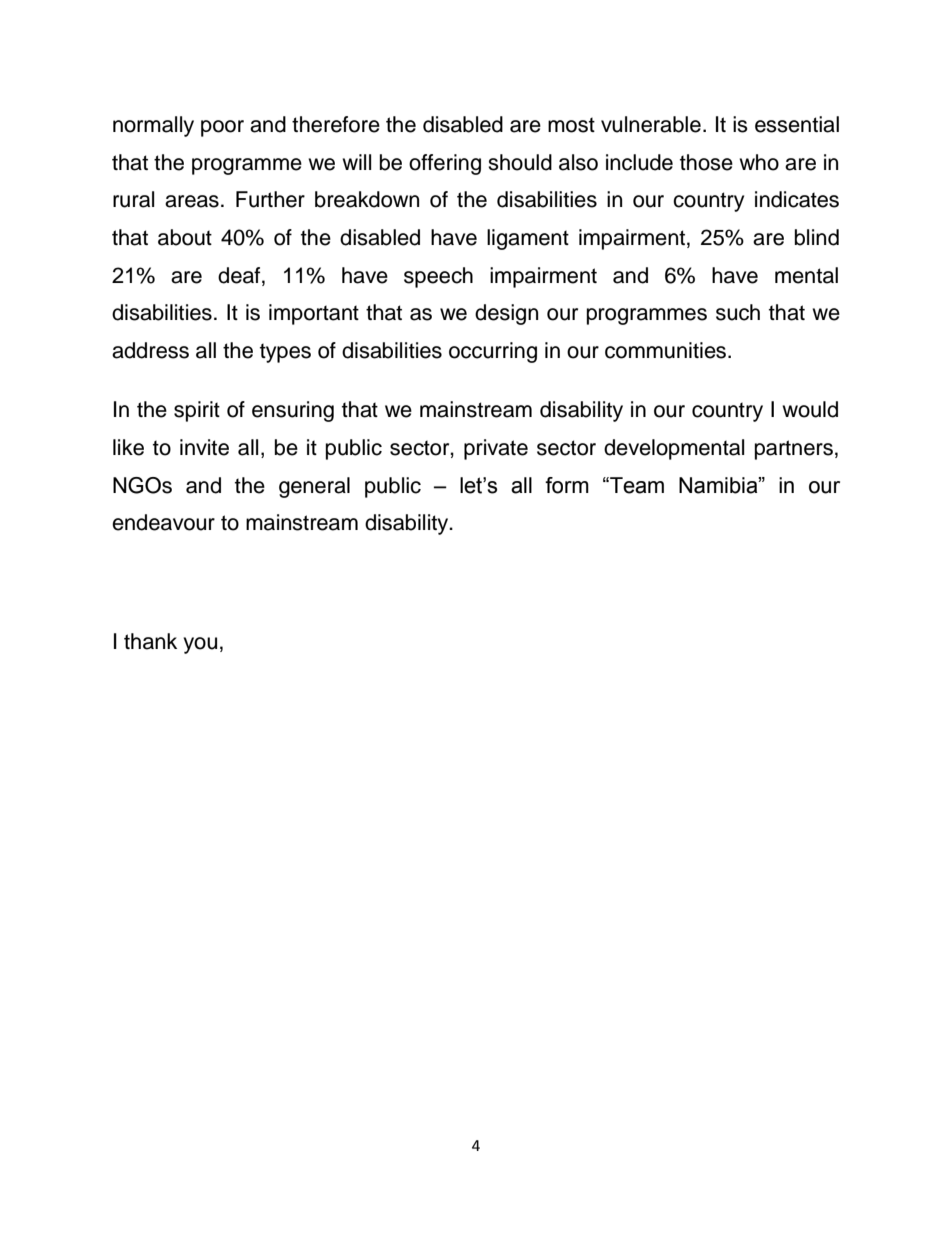 The height and width of the screenshot is (1233, 952). I want to click on endeavour, so click(163, 522).
